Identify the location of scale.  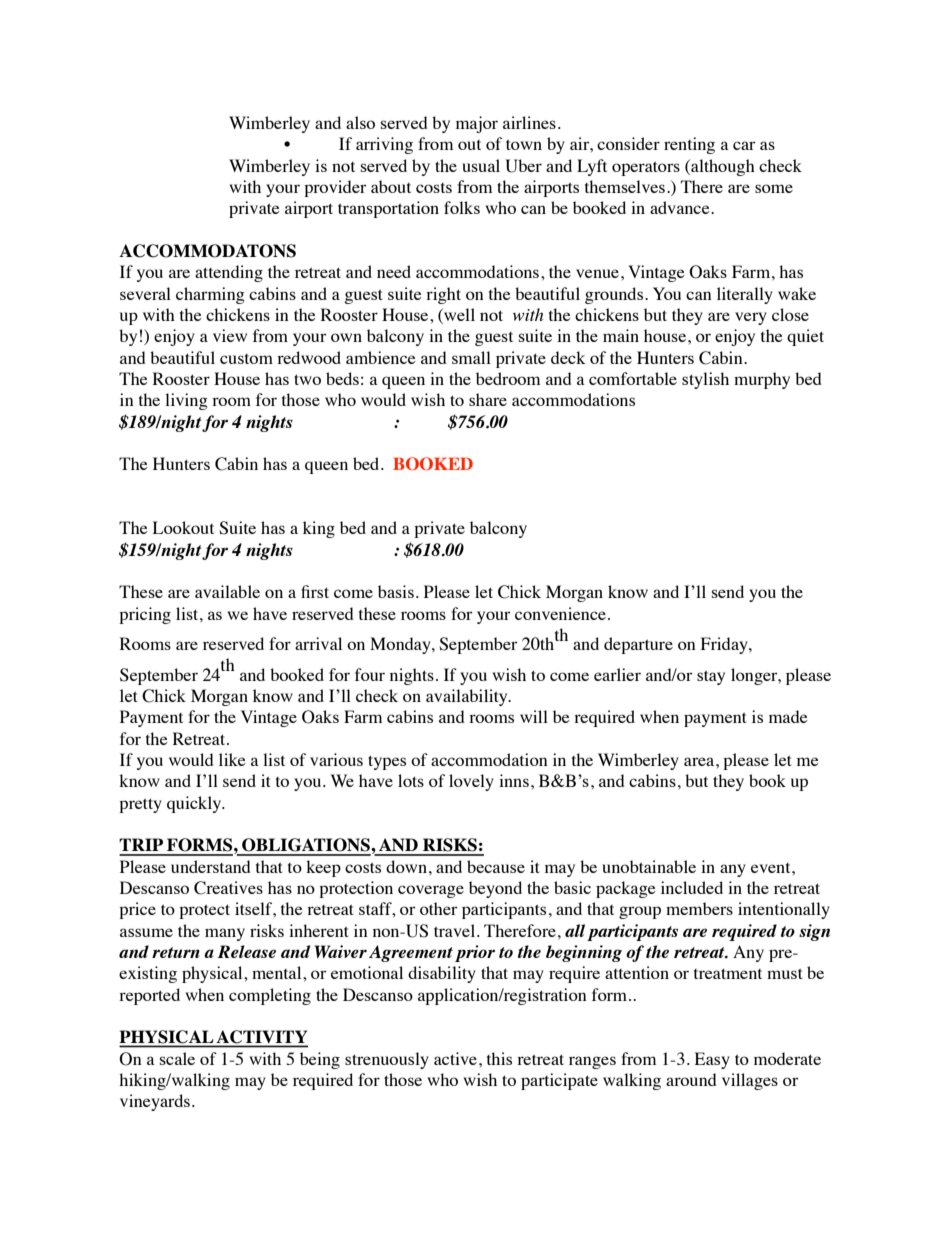
(177, 1058).
